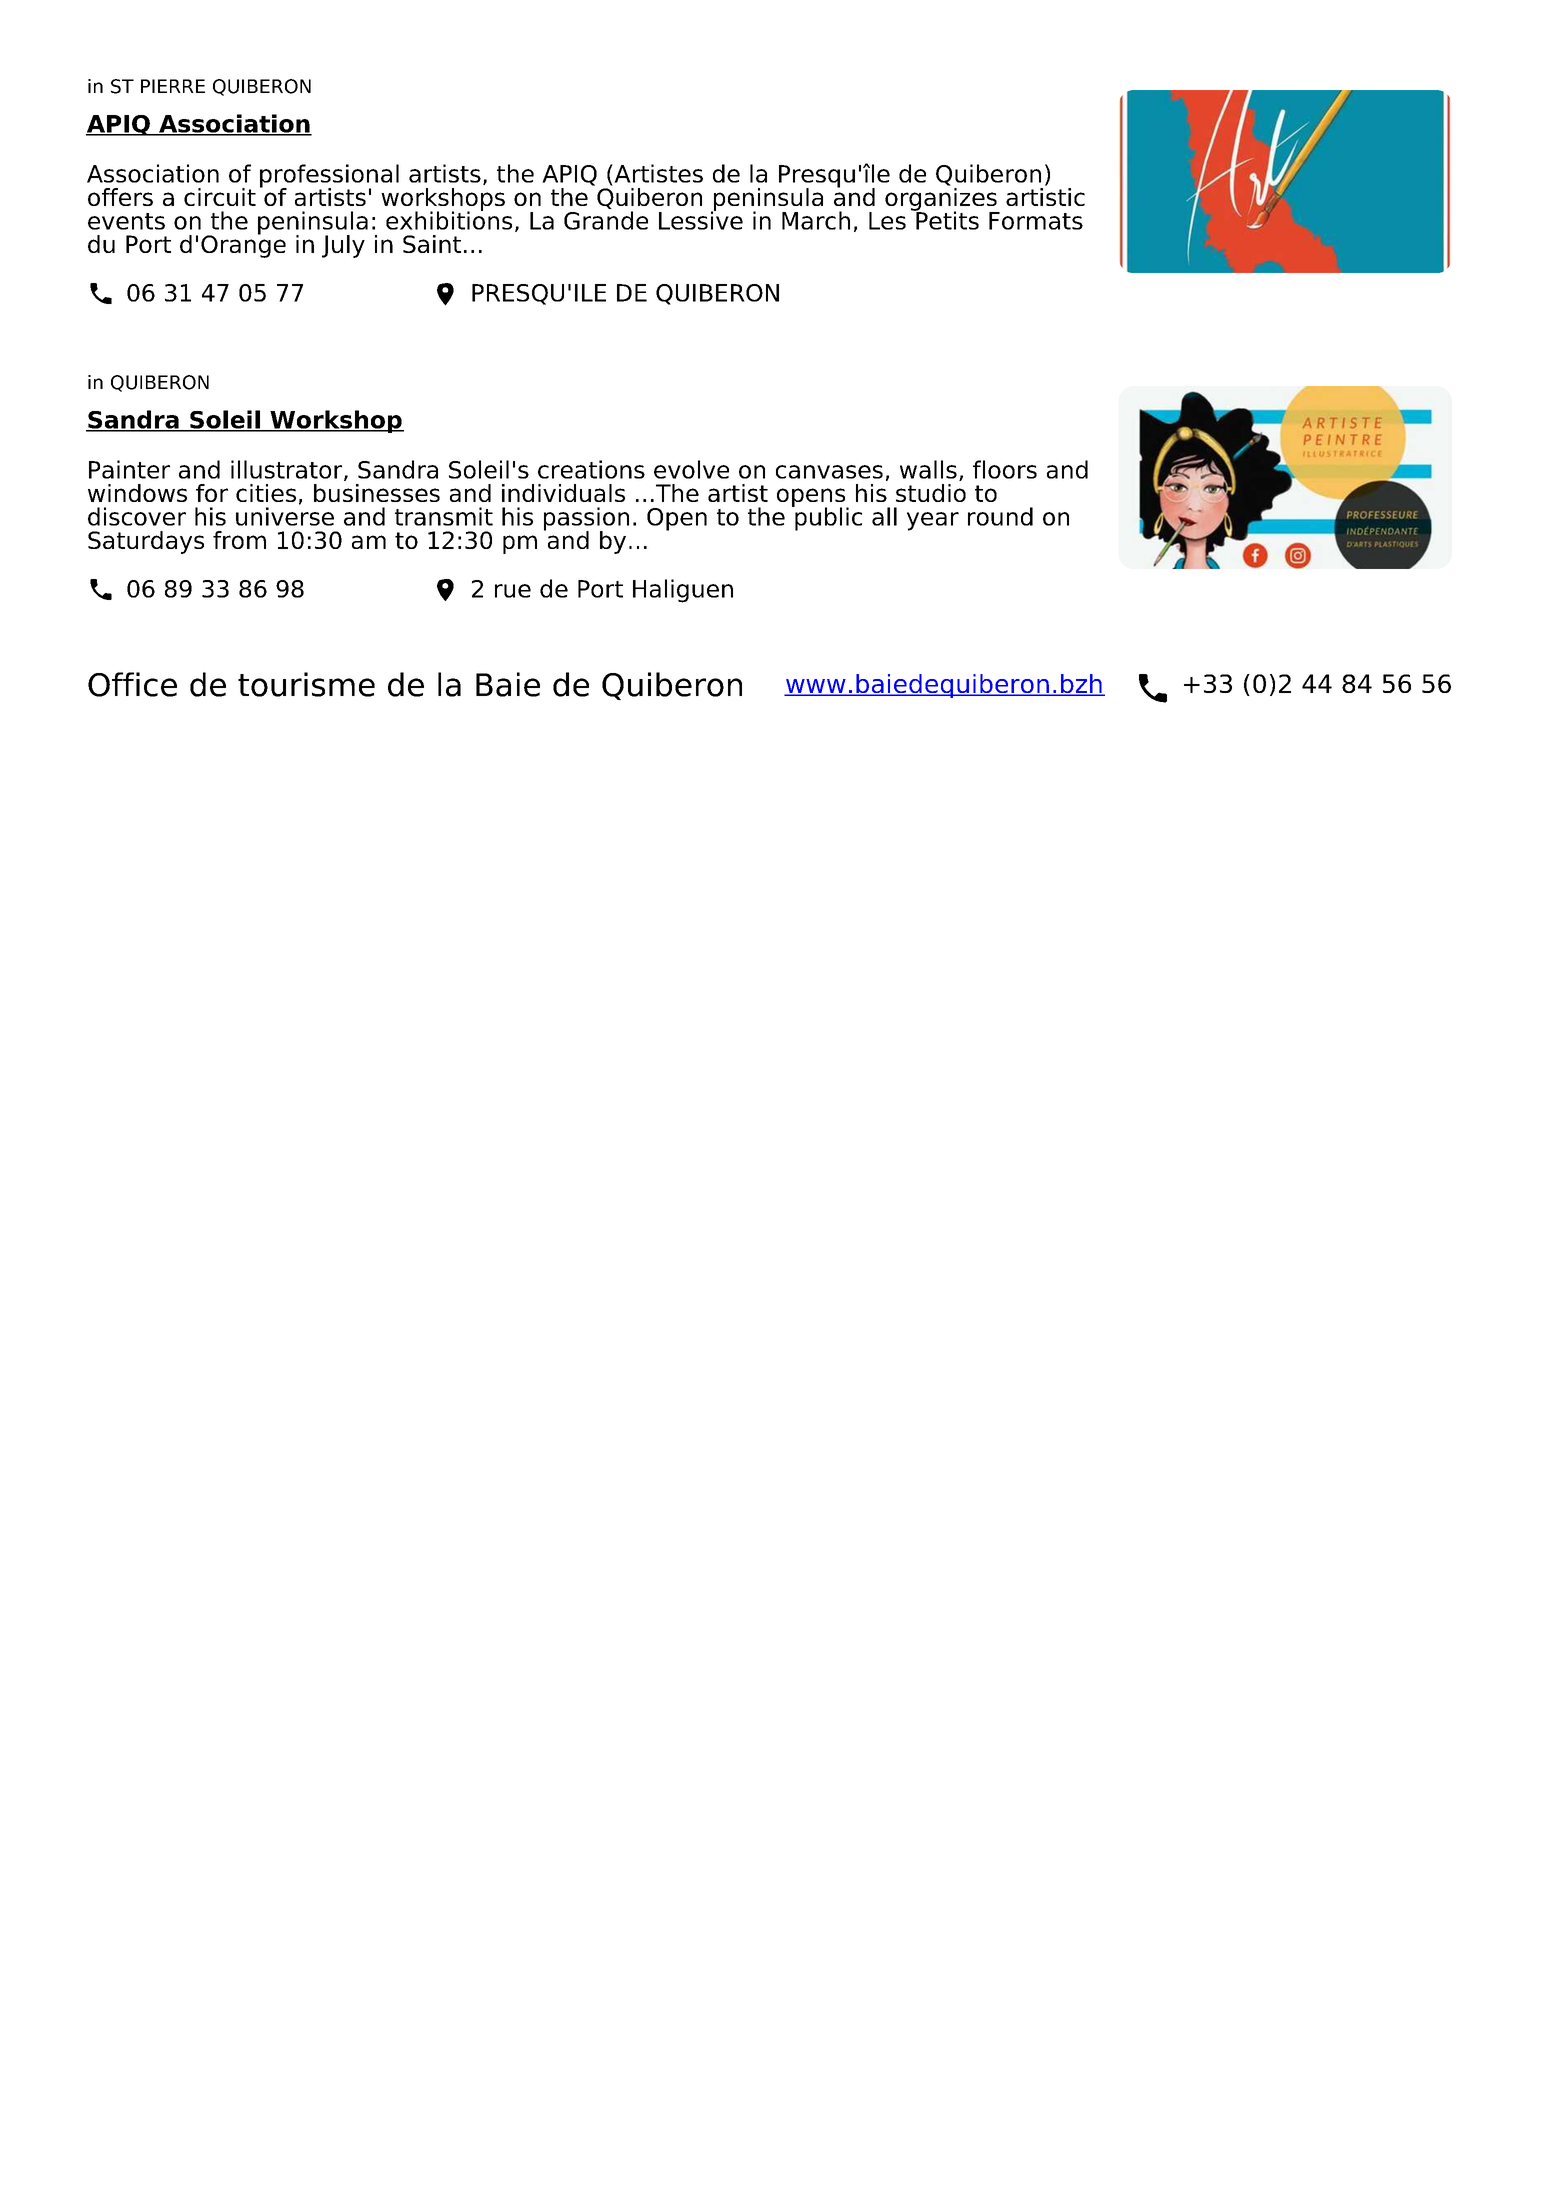 The width and height of the screenshot is (1552, 2197). Describe the element at coordinates (942, 199) in the screenshot. I see `organizes` at that location.
